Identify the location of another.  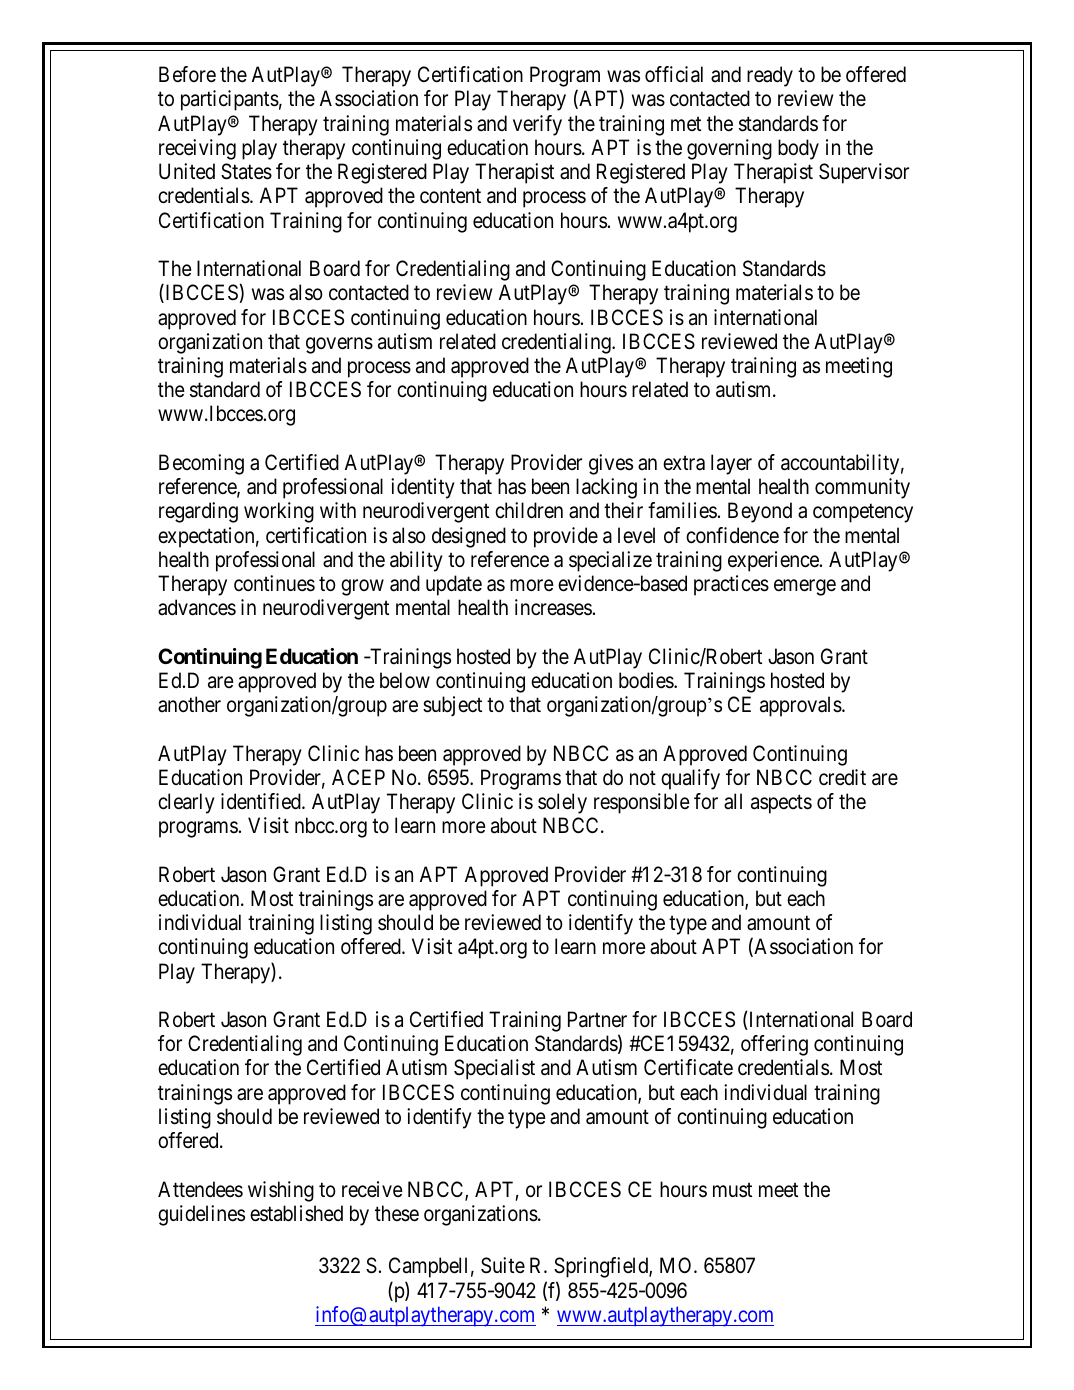
(189, 704).
